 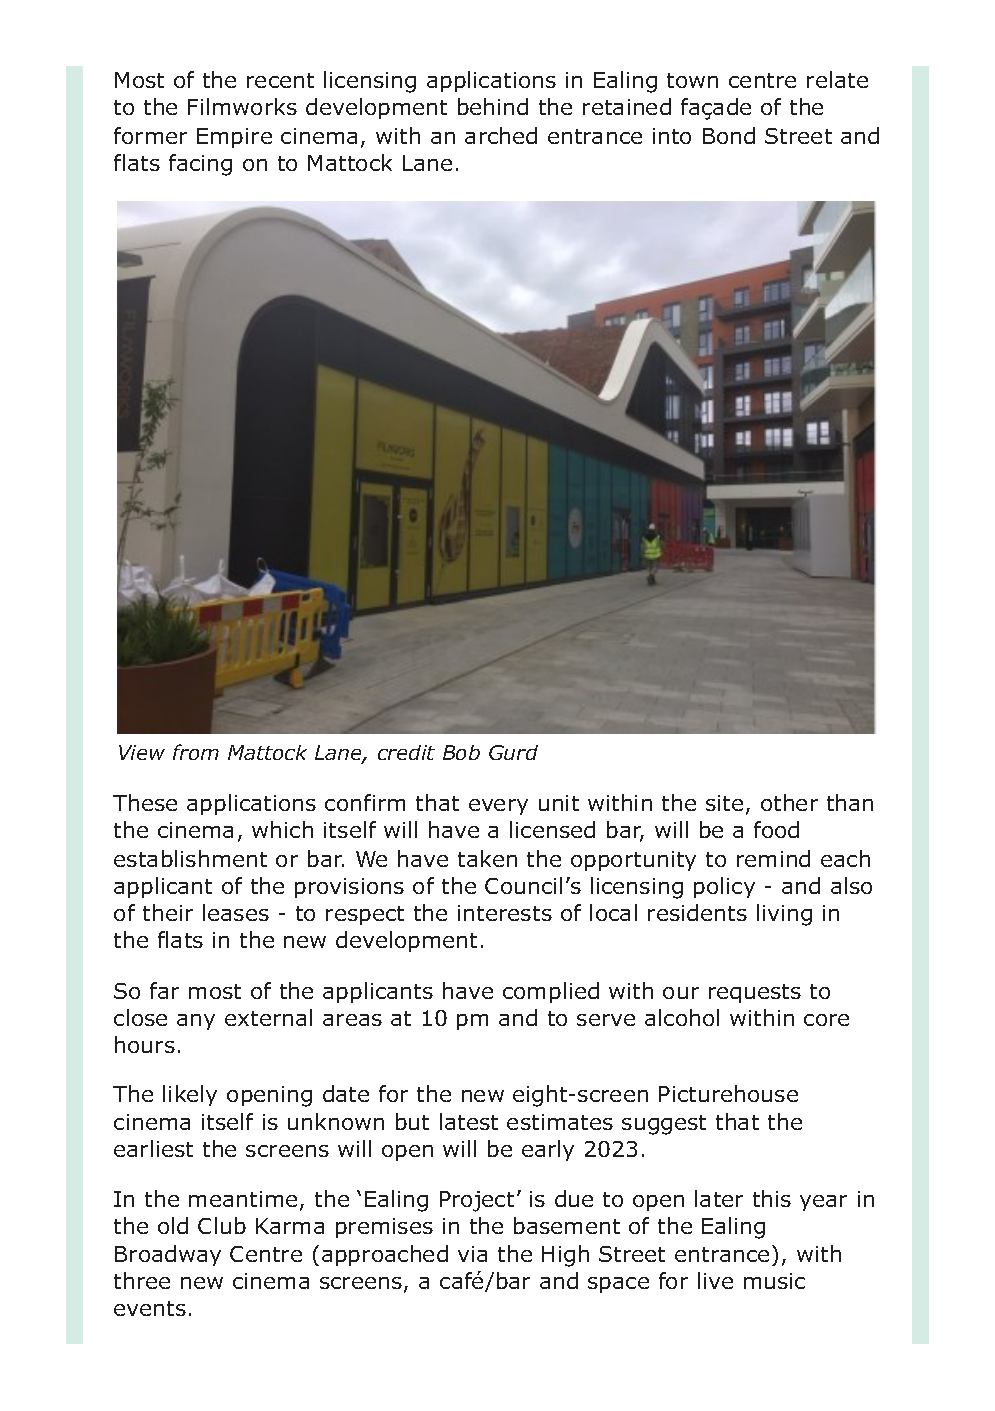 I want to click on behind, so click(x=493, y=106).
